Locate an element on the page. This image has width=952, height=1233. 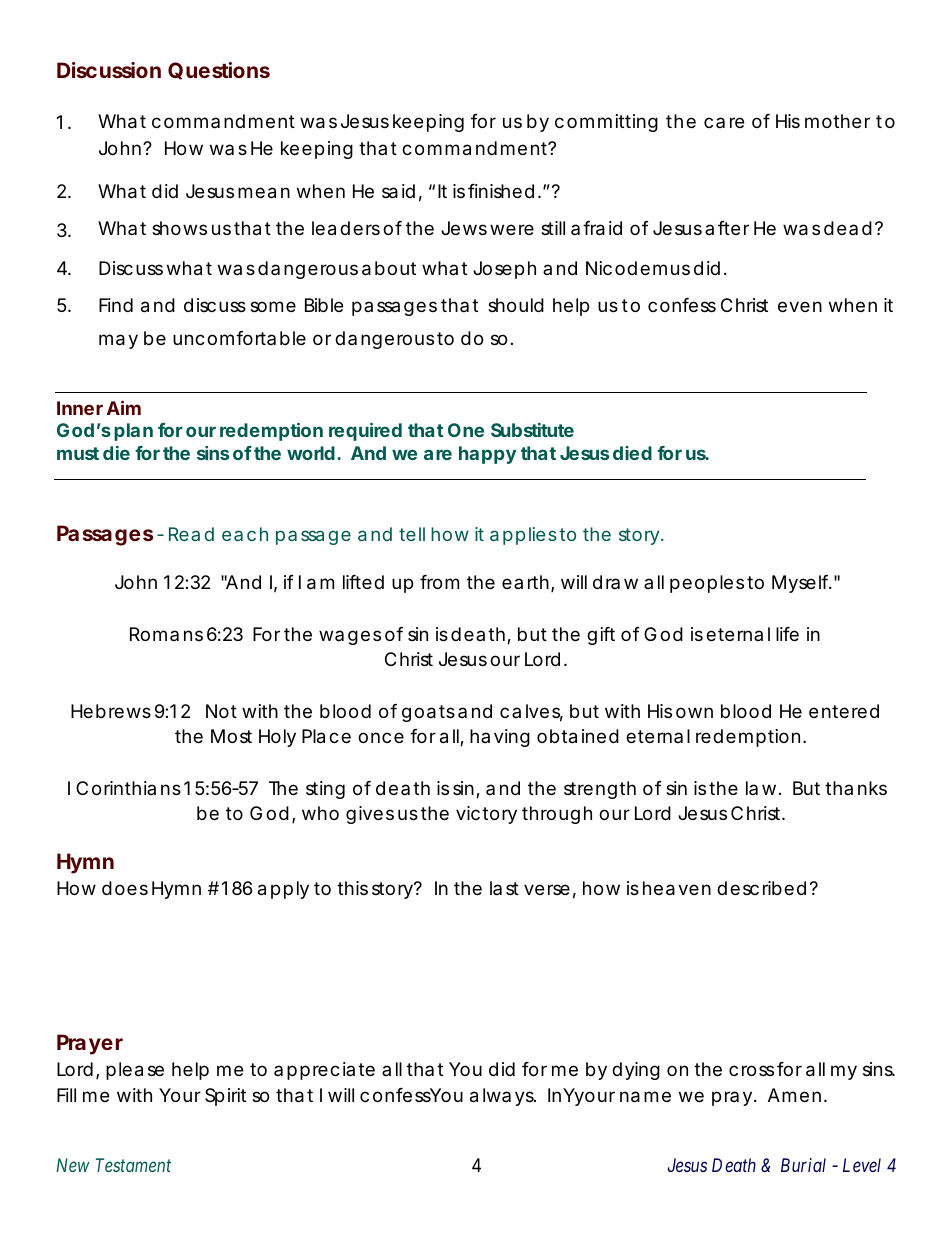
Corinthians is located at coordinates (128, 788).
